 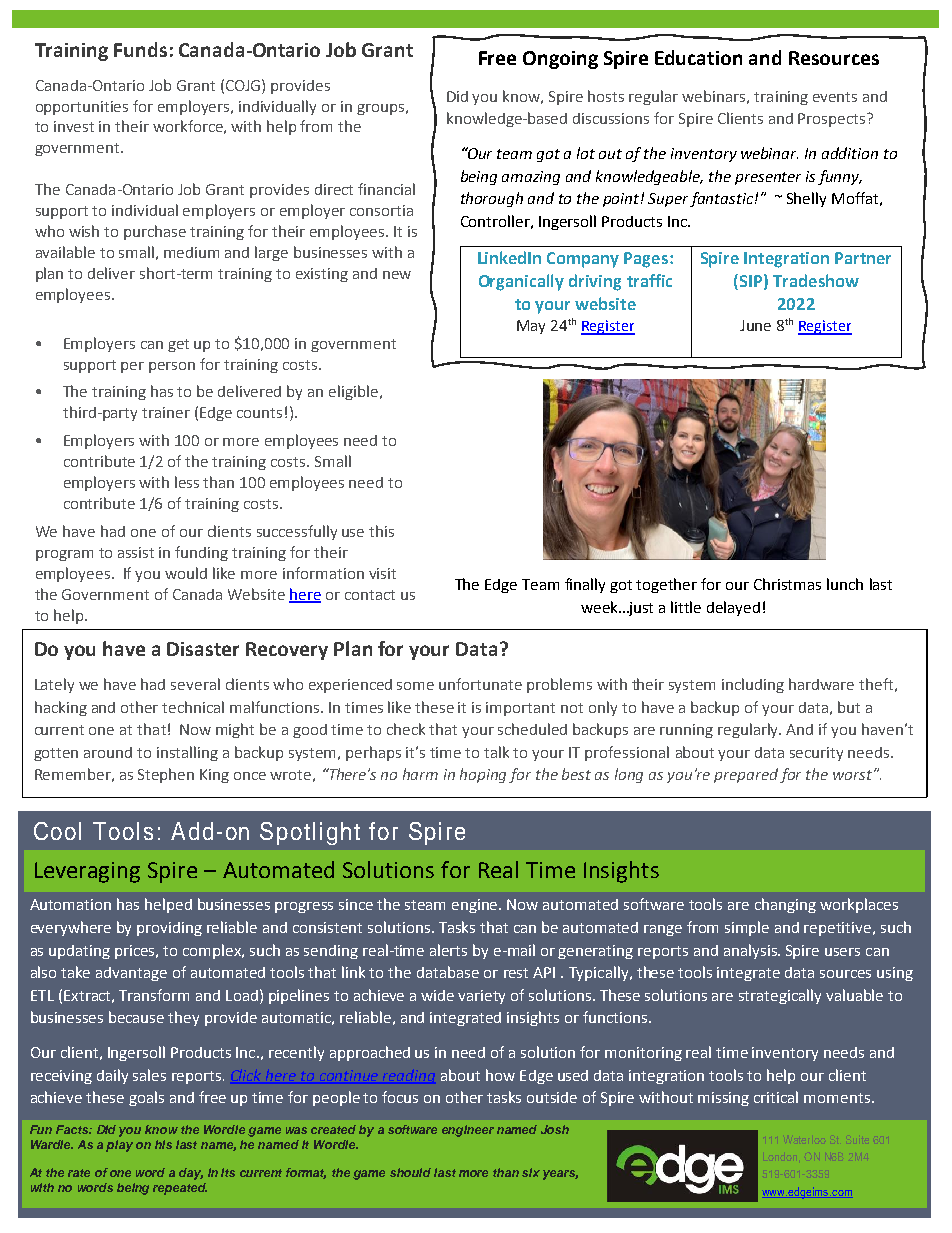 What do you see at coordinates (186, 573) in the page?
I see `would` at bounding box center [186, 573].
